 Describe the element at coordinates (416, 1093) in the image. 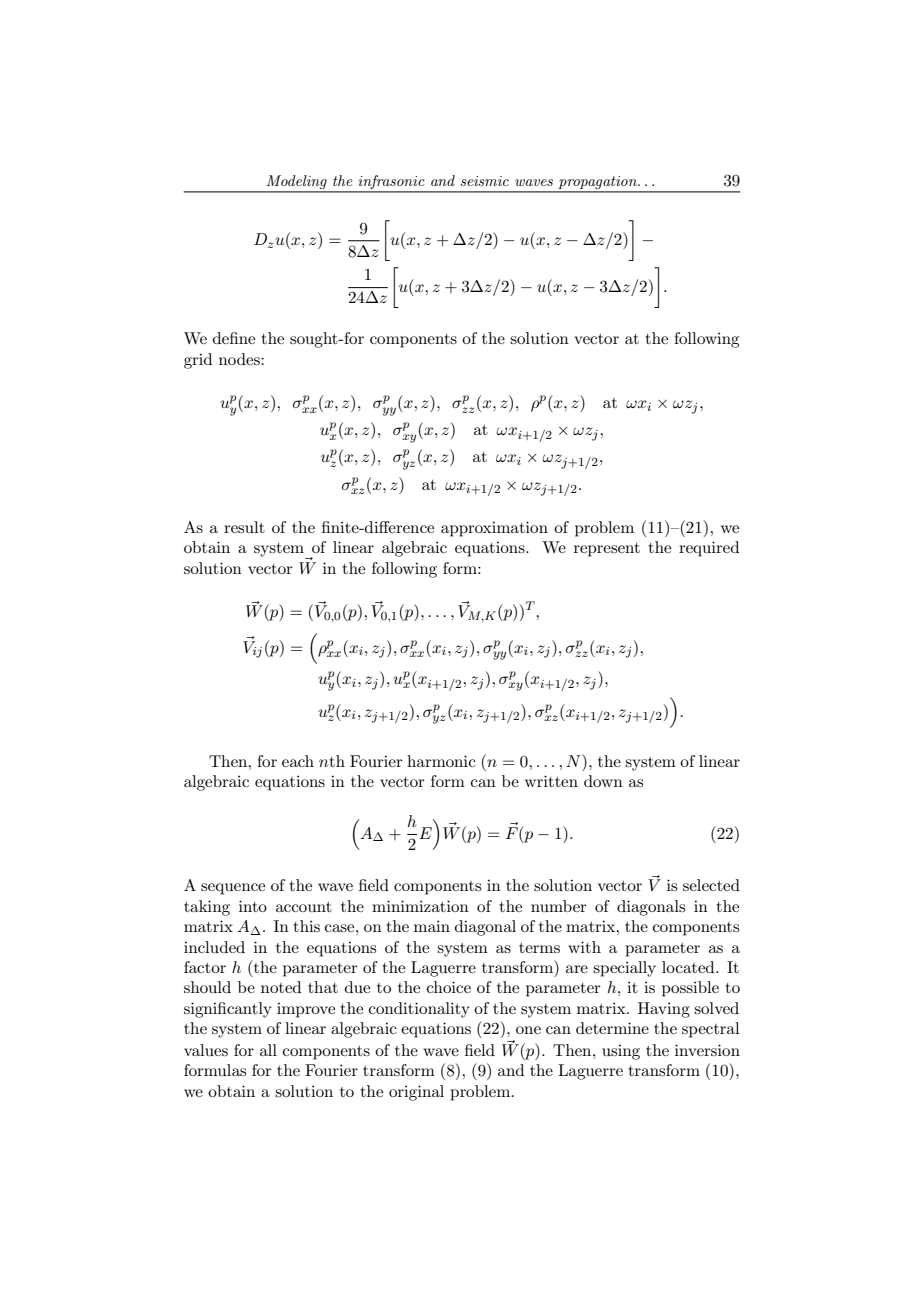

I see `original` at that location.
